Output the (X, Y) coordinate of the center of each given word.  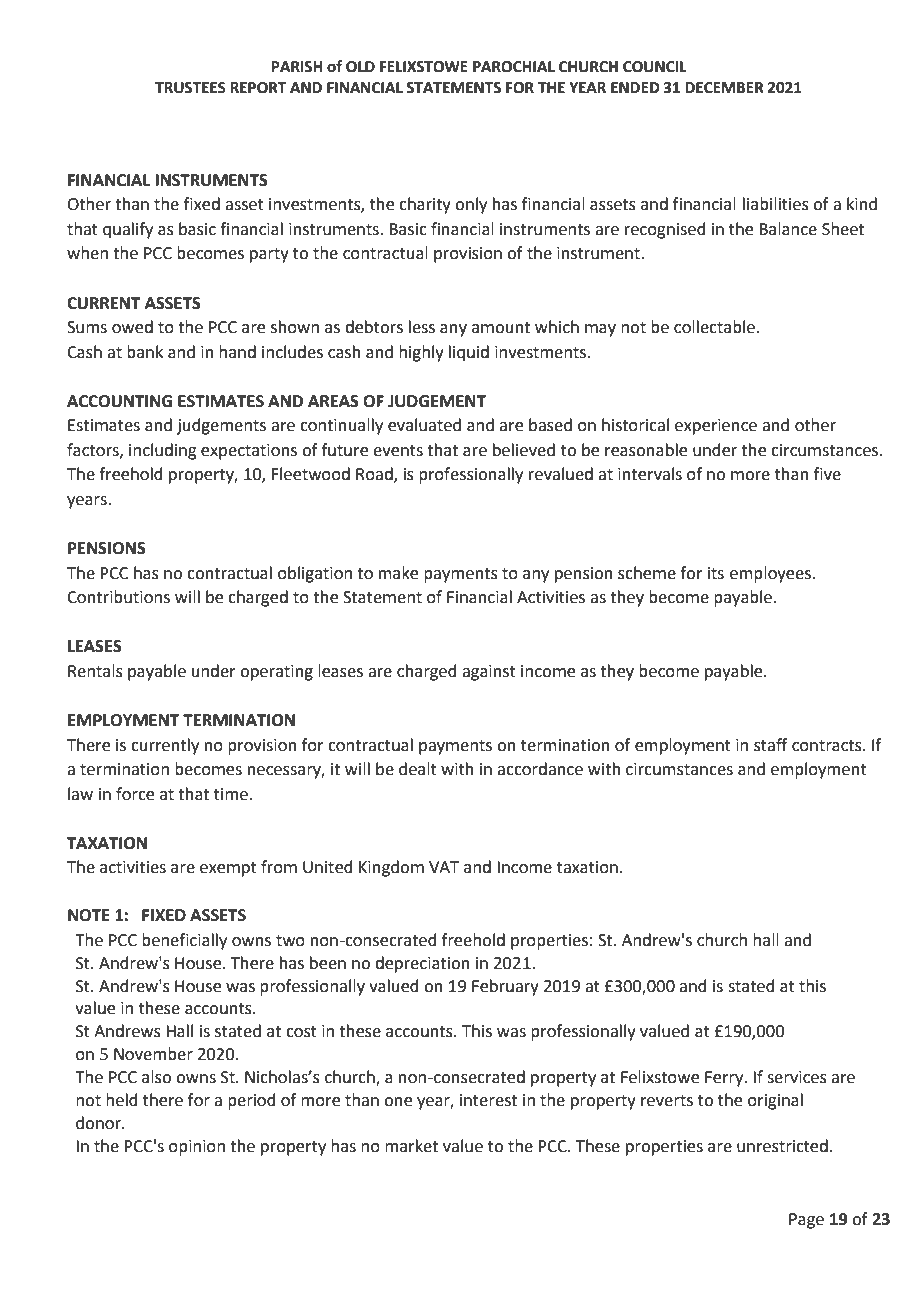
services (797, 1077)
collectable (715, 327)
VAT (444, 867)
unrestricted (782, 1146)
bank (145, 352)
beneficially (184, 941)
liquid (469, 353)
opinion (197, 1148)
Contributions (118, 597)
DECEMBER (724, 88)
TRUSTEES (190, 88)
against (489, 673)
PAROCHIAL (514, 67)
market (411, 1146)
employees (770, 574)
